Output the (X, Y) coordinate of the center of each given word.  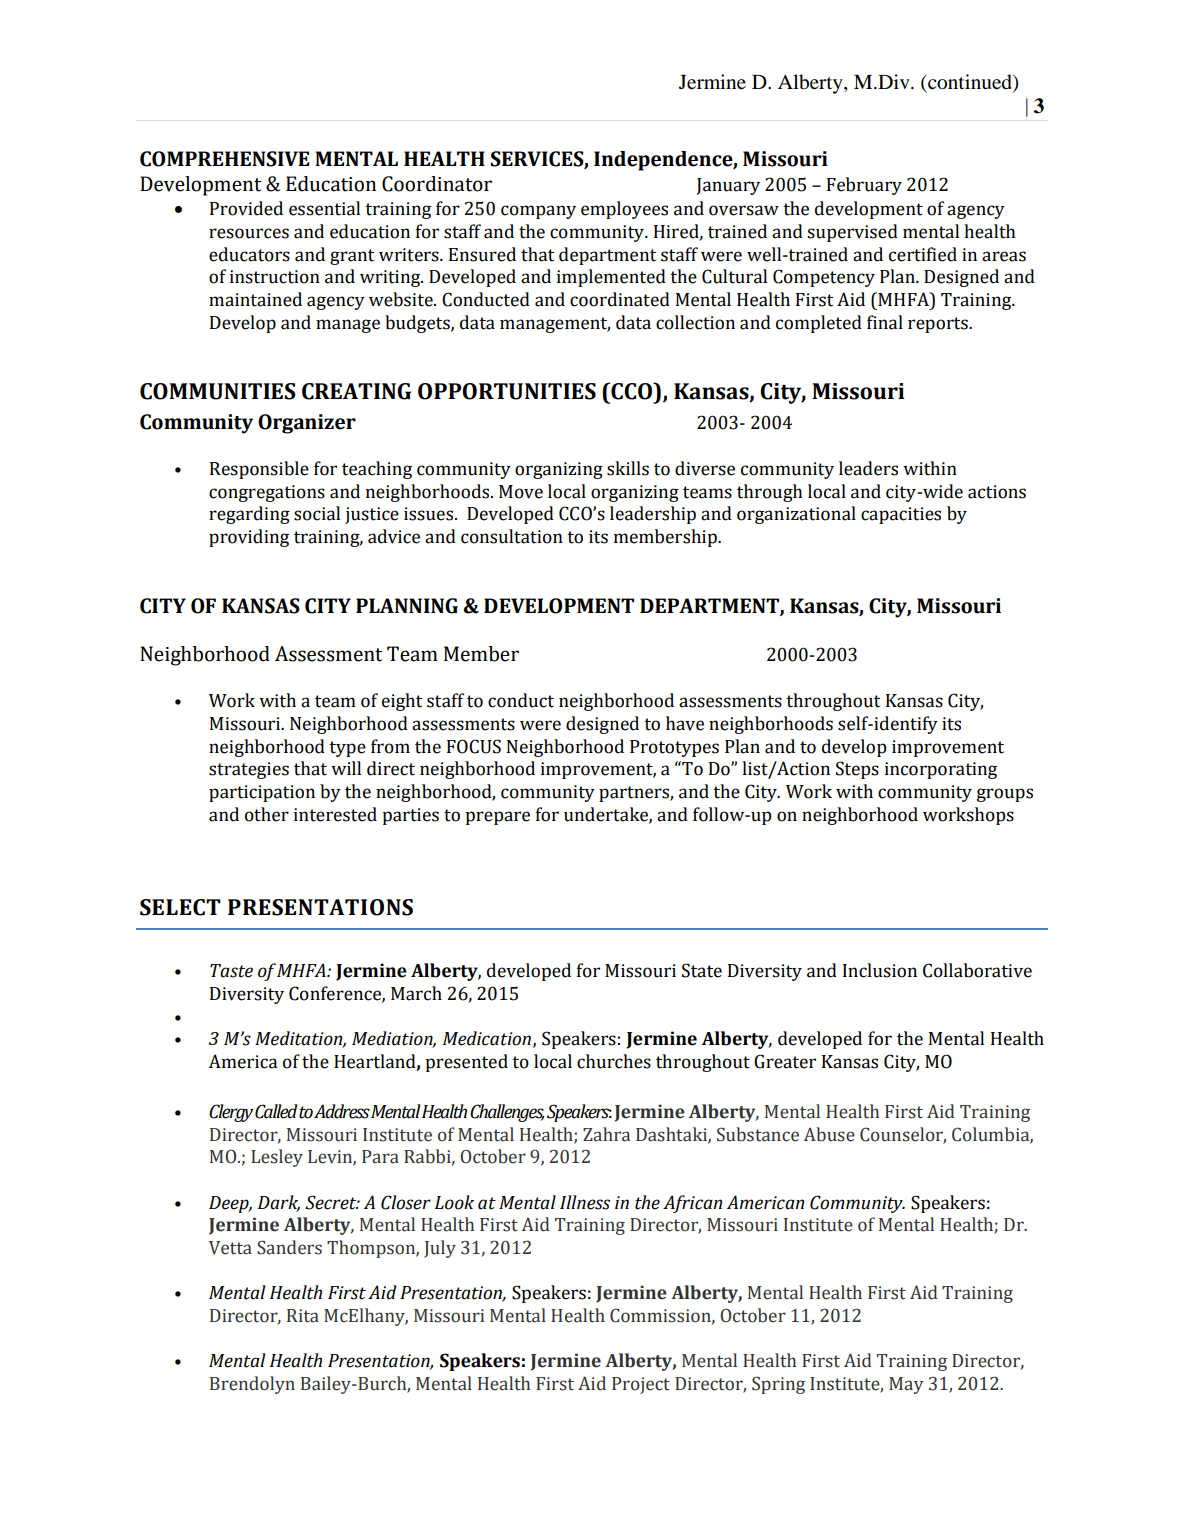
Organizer (307, 424)
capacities (901, 515)
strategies (249, 770)
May (906, 1385)
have (685, 723)
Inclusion (880, 970)
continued (970, 83)
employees (624, 210)
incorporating (941, 770)
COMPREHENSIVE (224, 159)
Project (641, 1385)
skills (628, 468)
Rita (303, 1316)
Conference (336, 994)
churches (614, 1061)
